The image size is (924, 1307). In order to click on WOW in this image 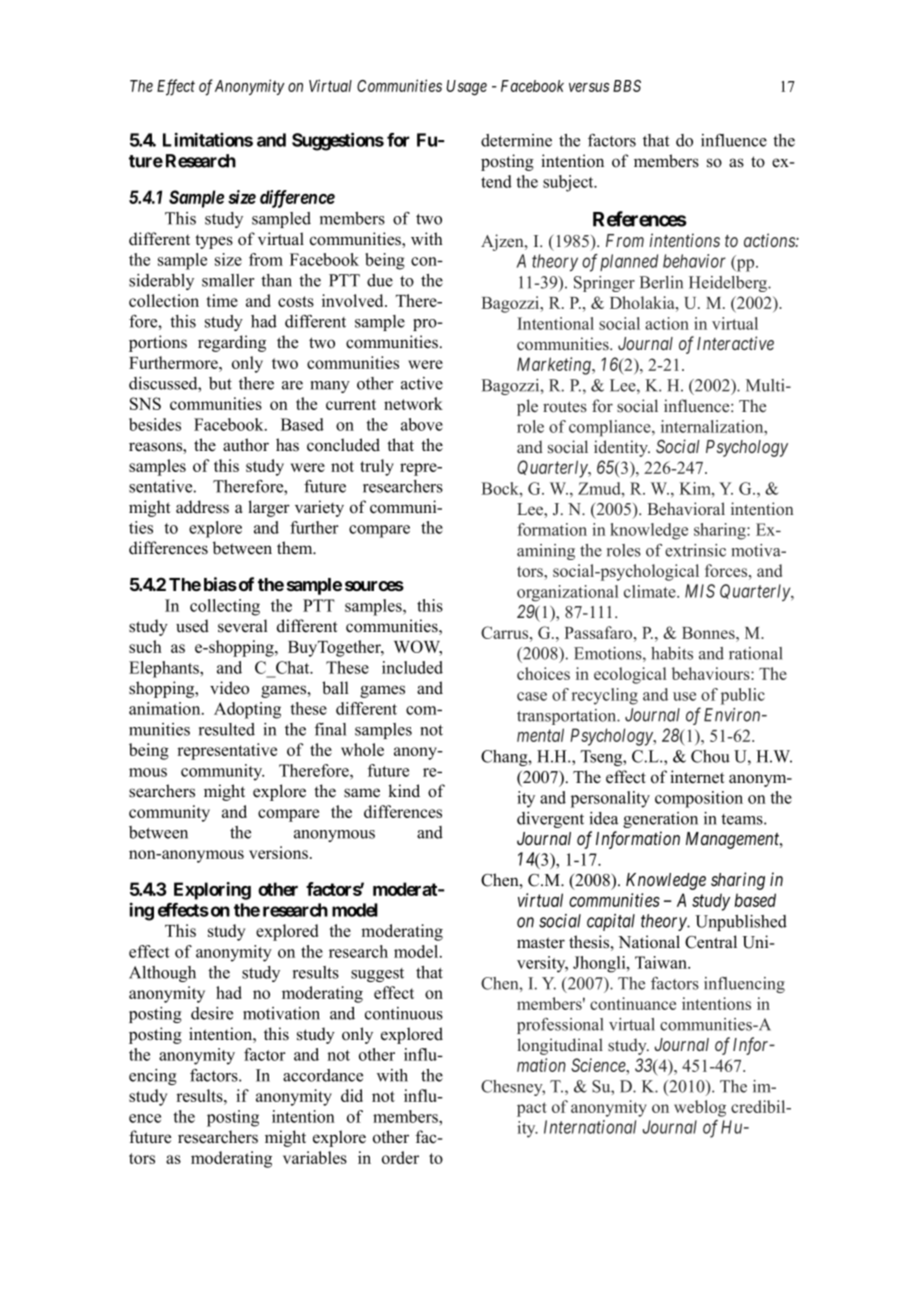, I will do `click(418, 648)`.
